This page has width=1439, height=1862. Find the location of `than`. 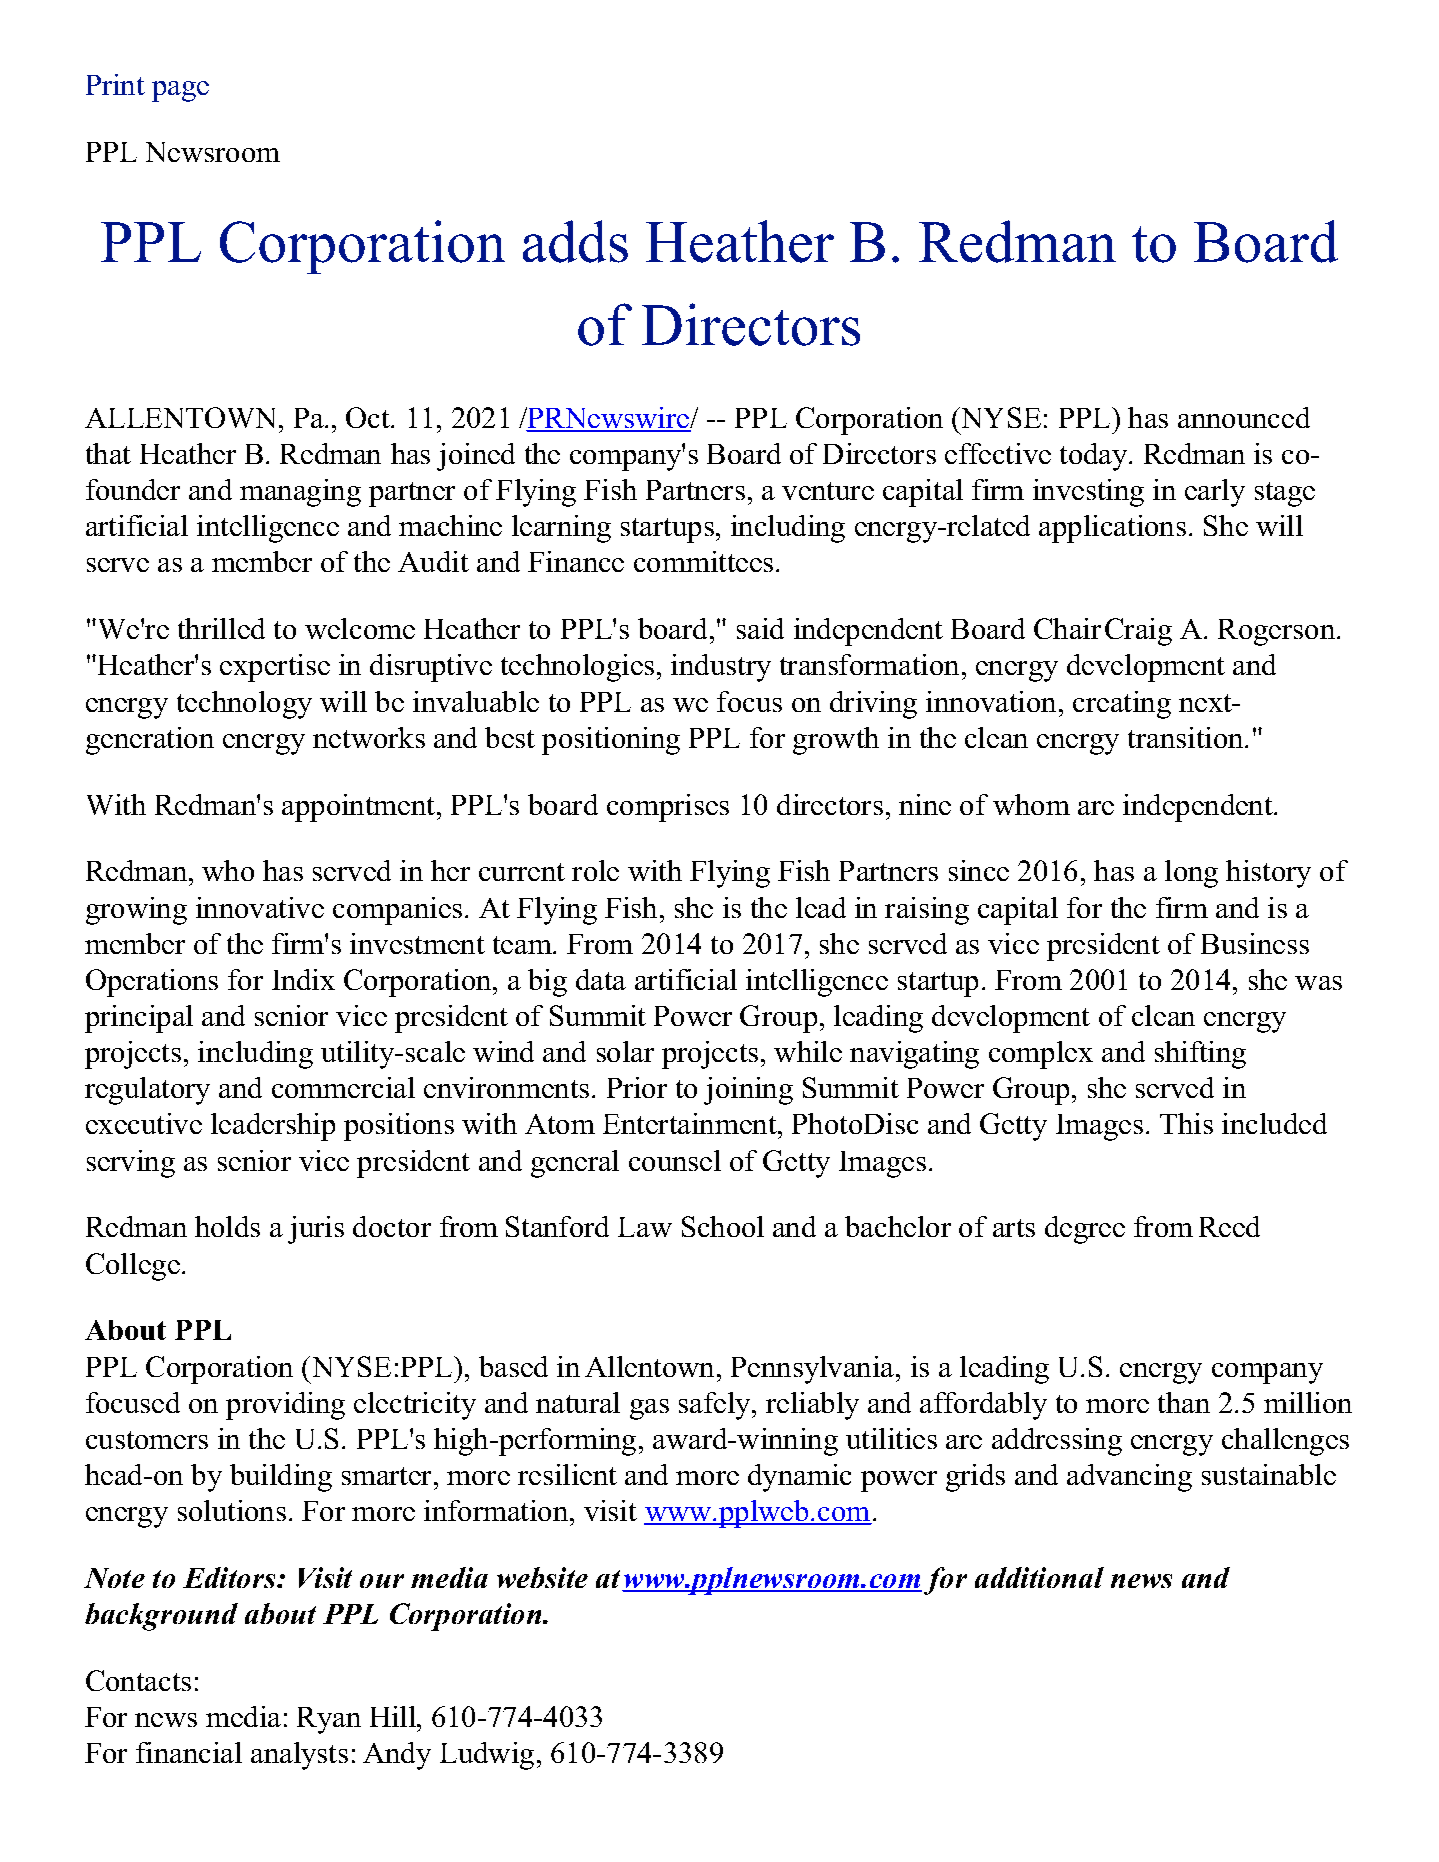

than is located at coordinates (1184, 1402).
